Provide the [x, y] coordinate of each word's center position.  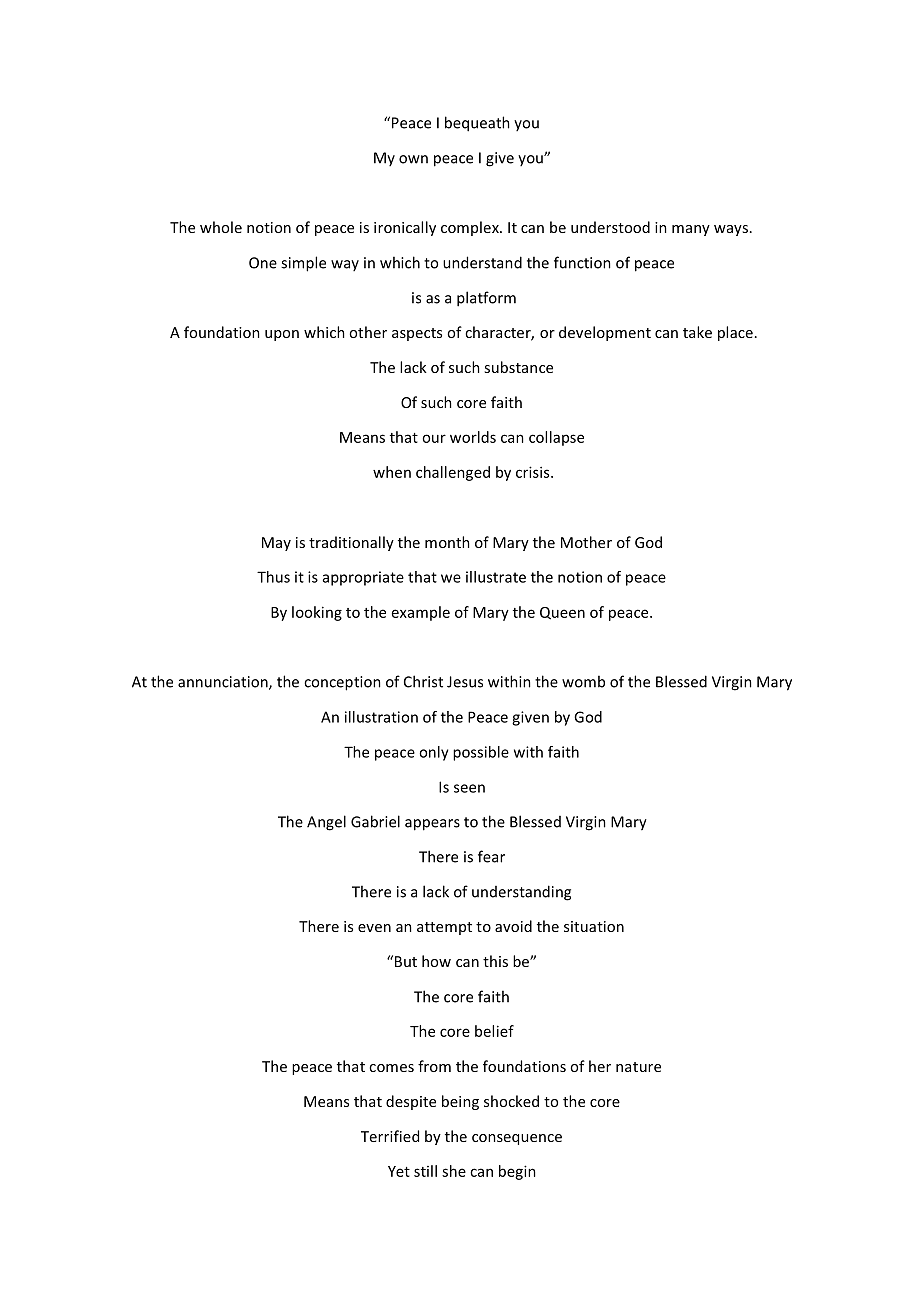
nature [638, 1067]
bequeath [477, 124]
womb [583, 681]
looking [317, 613]
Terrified [390, 1136]
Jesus [465, 682]
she [454, 1171]
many [691, 230]
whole [221, 227]
